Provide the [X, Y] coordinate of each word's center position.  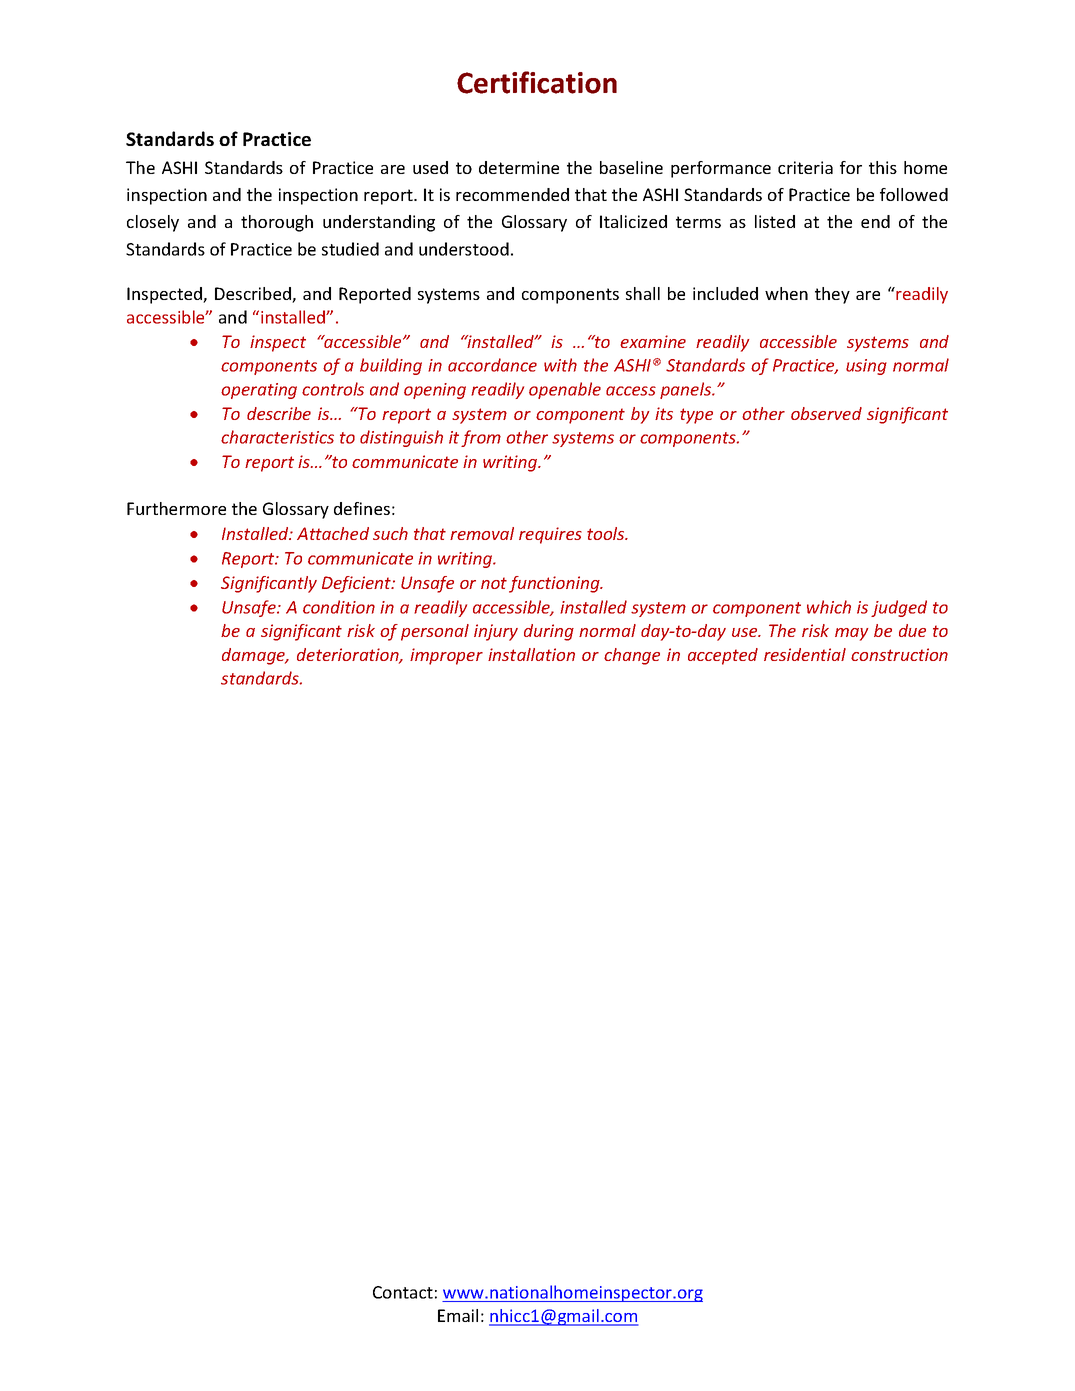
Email [458, 1315]
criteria [805, 167]
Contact [403, 1292]
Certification [537, 82]
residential [805, 654]
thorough [277, 223]
